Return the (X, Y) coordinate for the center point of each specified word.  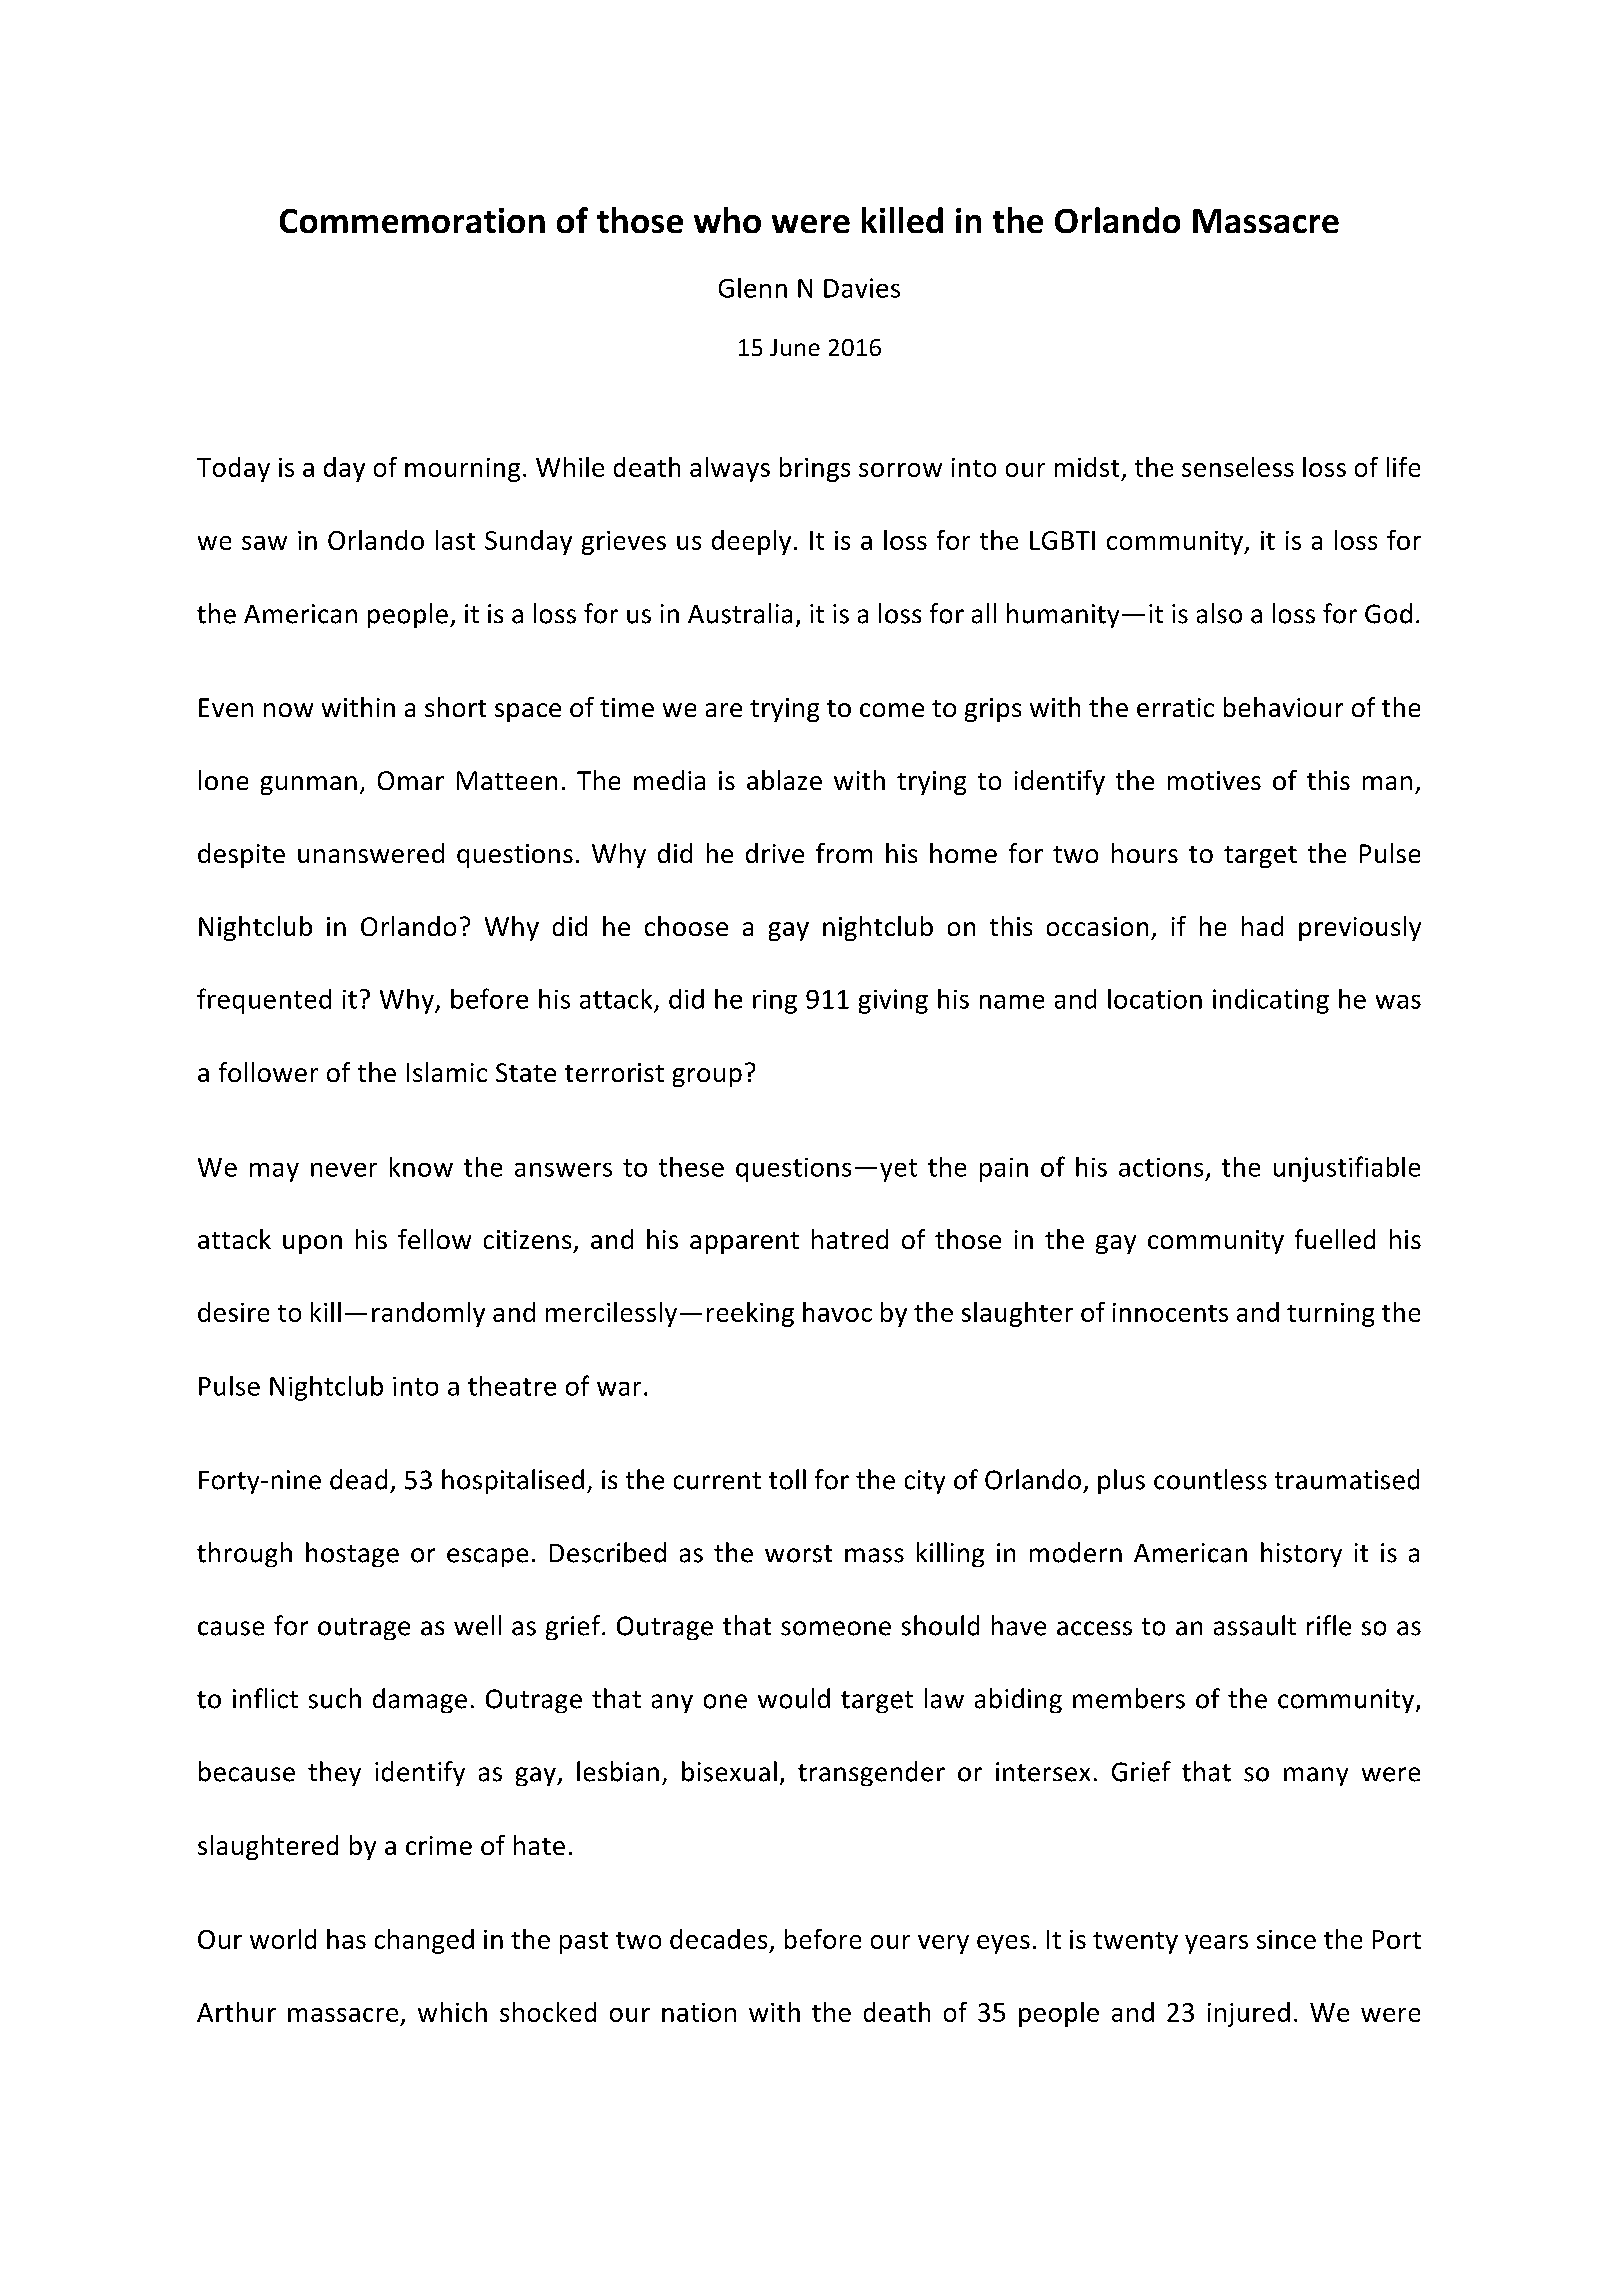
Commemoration (412, 220)
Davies (862, 288)
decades (718, 1939)
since (1286, 1939)
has (346, 1939)
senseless (1238, 467)
